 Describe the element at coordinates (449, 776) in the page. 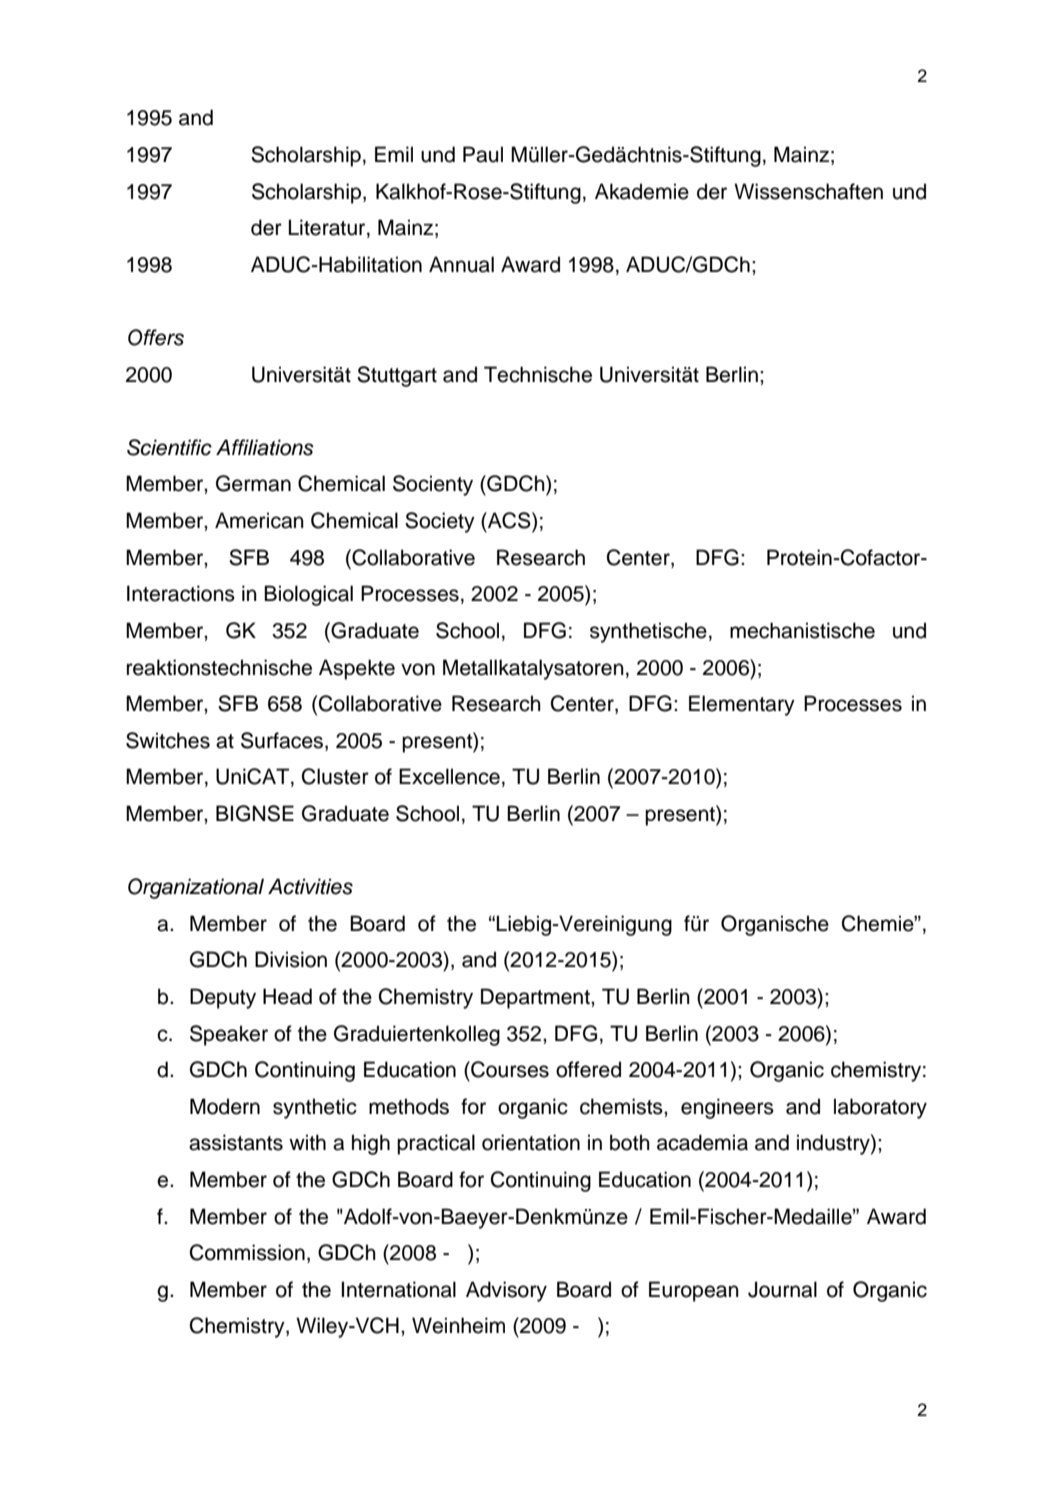

I see `Excellence` at that location.
